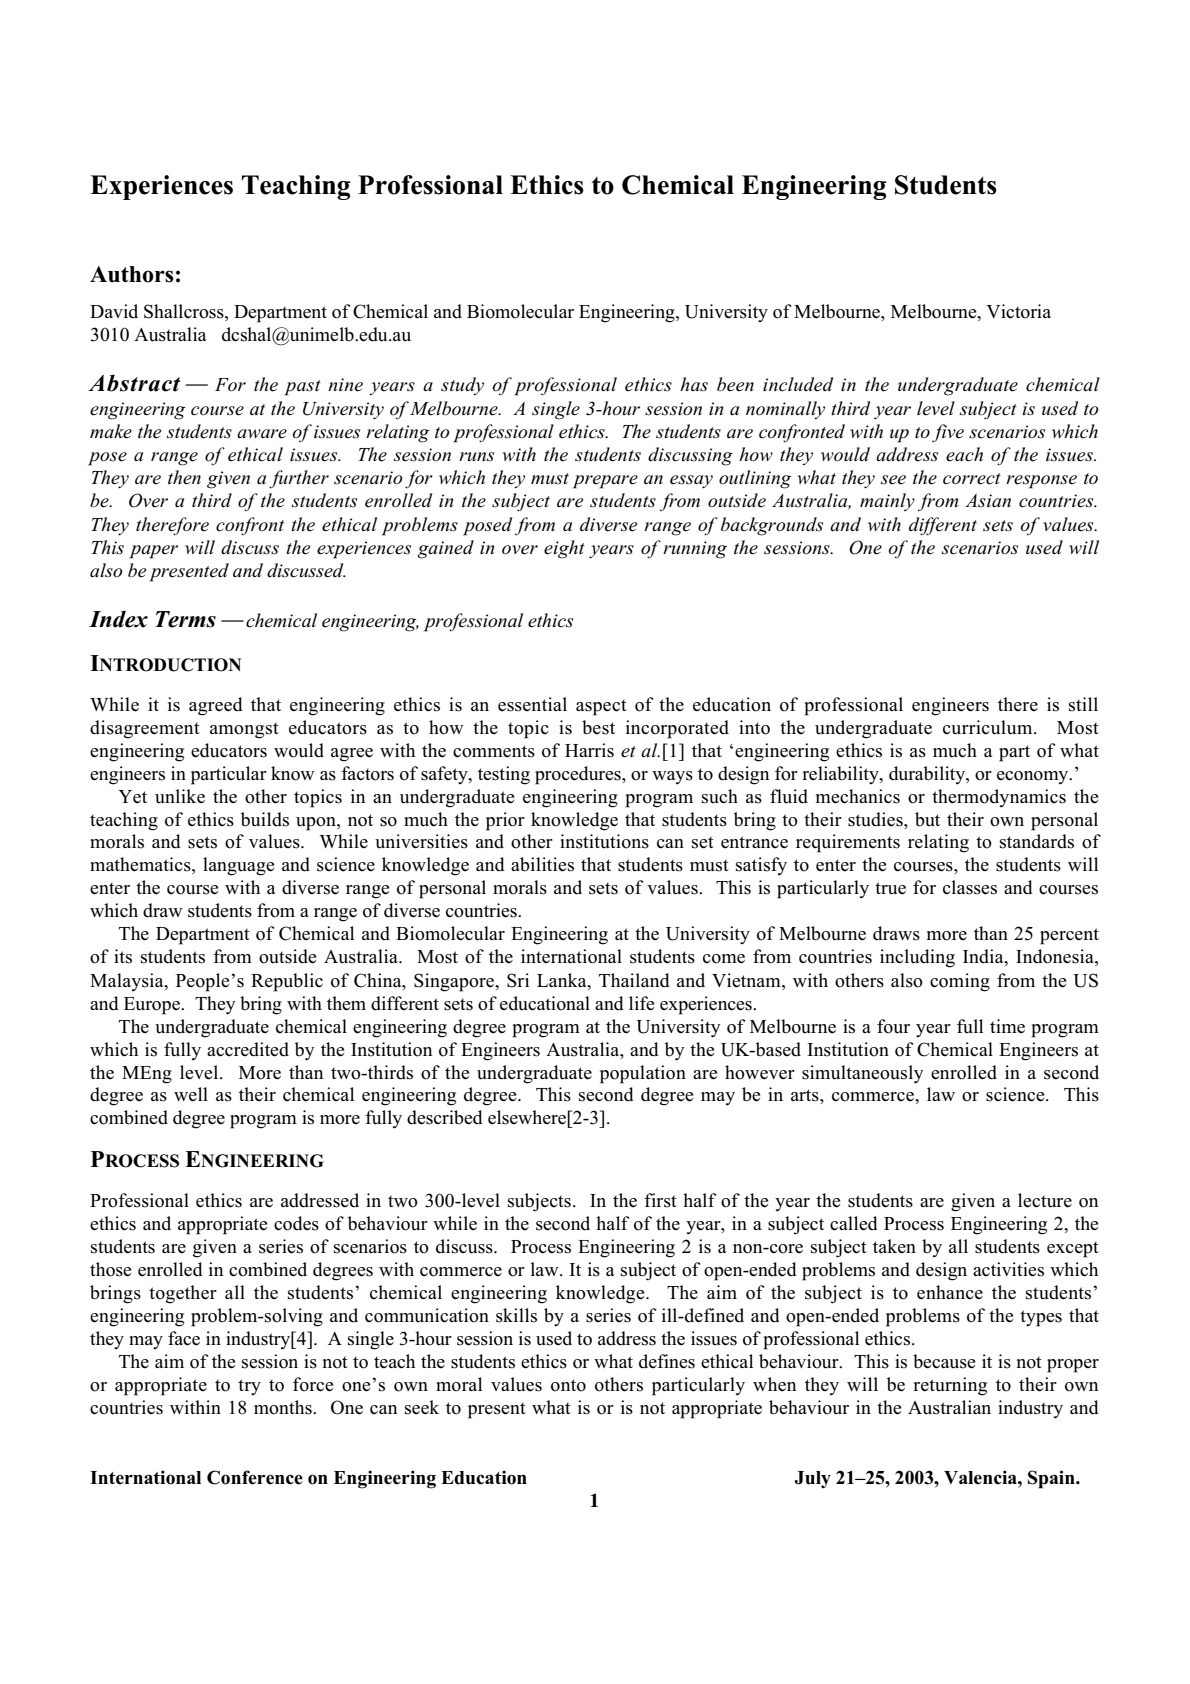  What do you see at coordinates (564, 549) in the document?
I see `eight` at bounding box center [564, 549].
